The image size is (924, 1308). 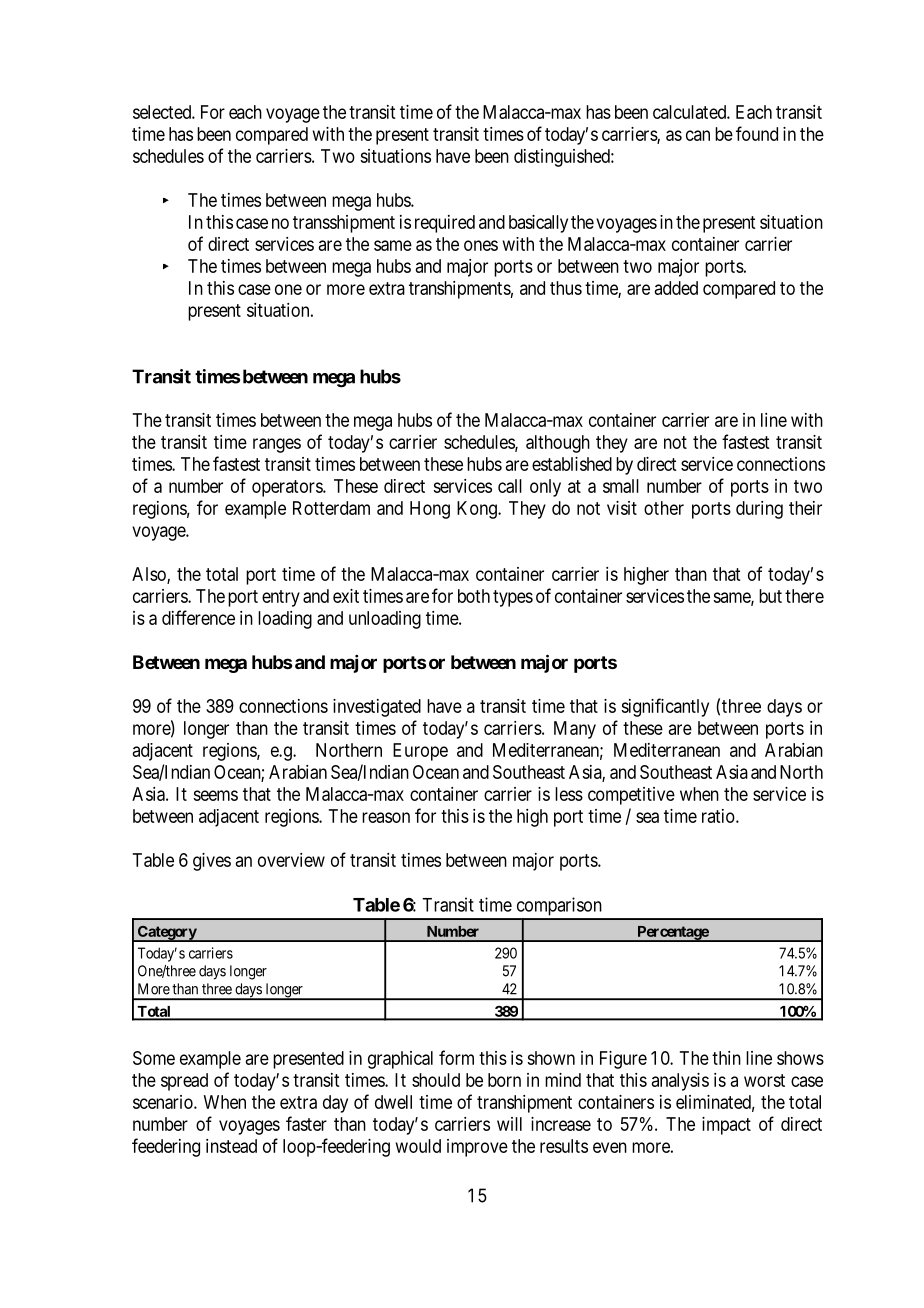 What do you see at coordinates (231, 1146) in the screenshot?
I see `instead` at bounding box center [231, 1146].
